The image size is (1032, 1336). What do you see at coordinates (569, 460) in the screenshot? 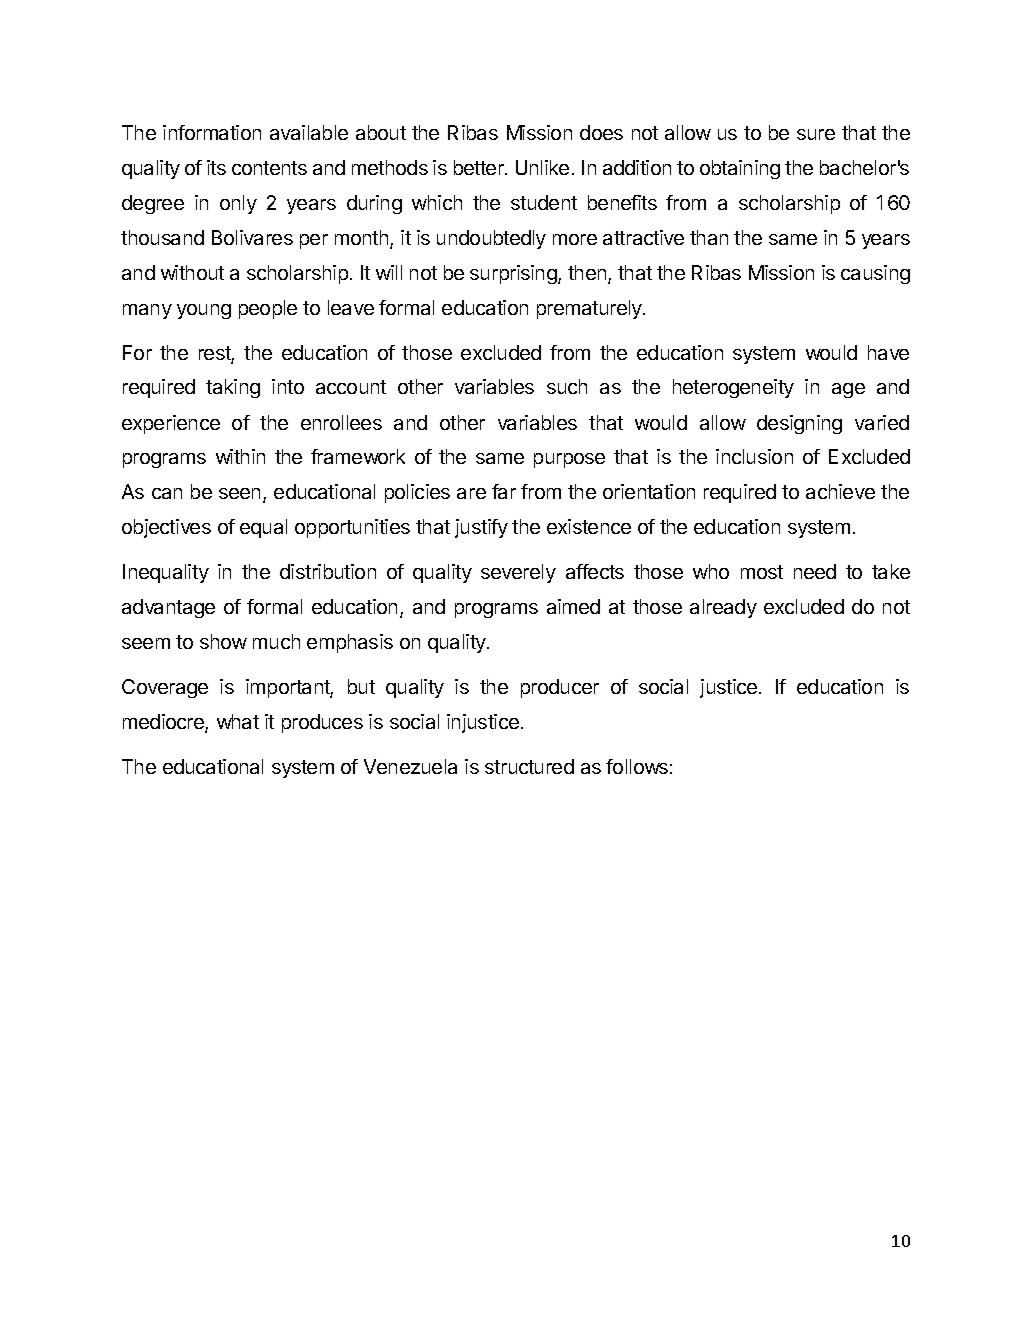
I see `purpose` at bounding box center [569, 460].
